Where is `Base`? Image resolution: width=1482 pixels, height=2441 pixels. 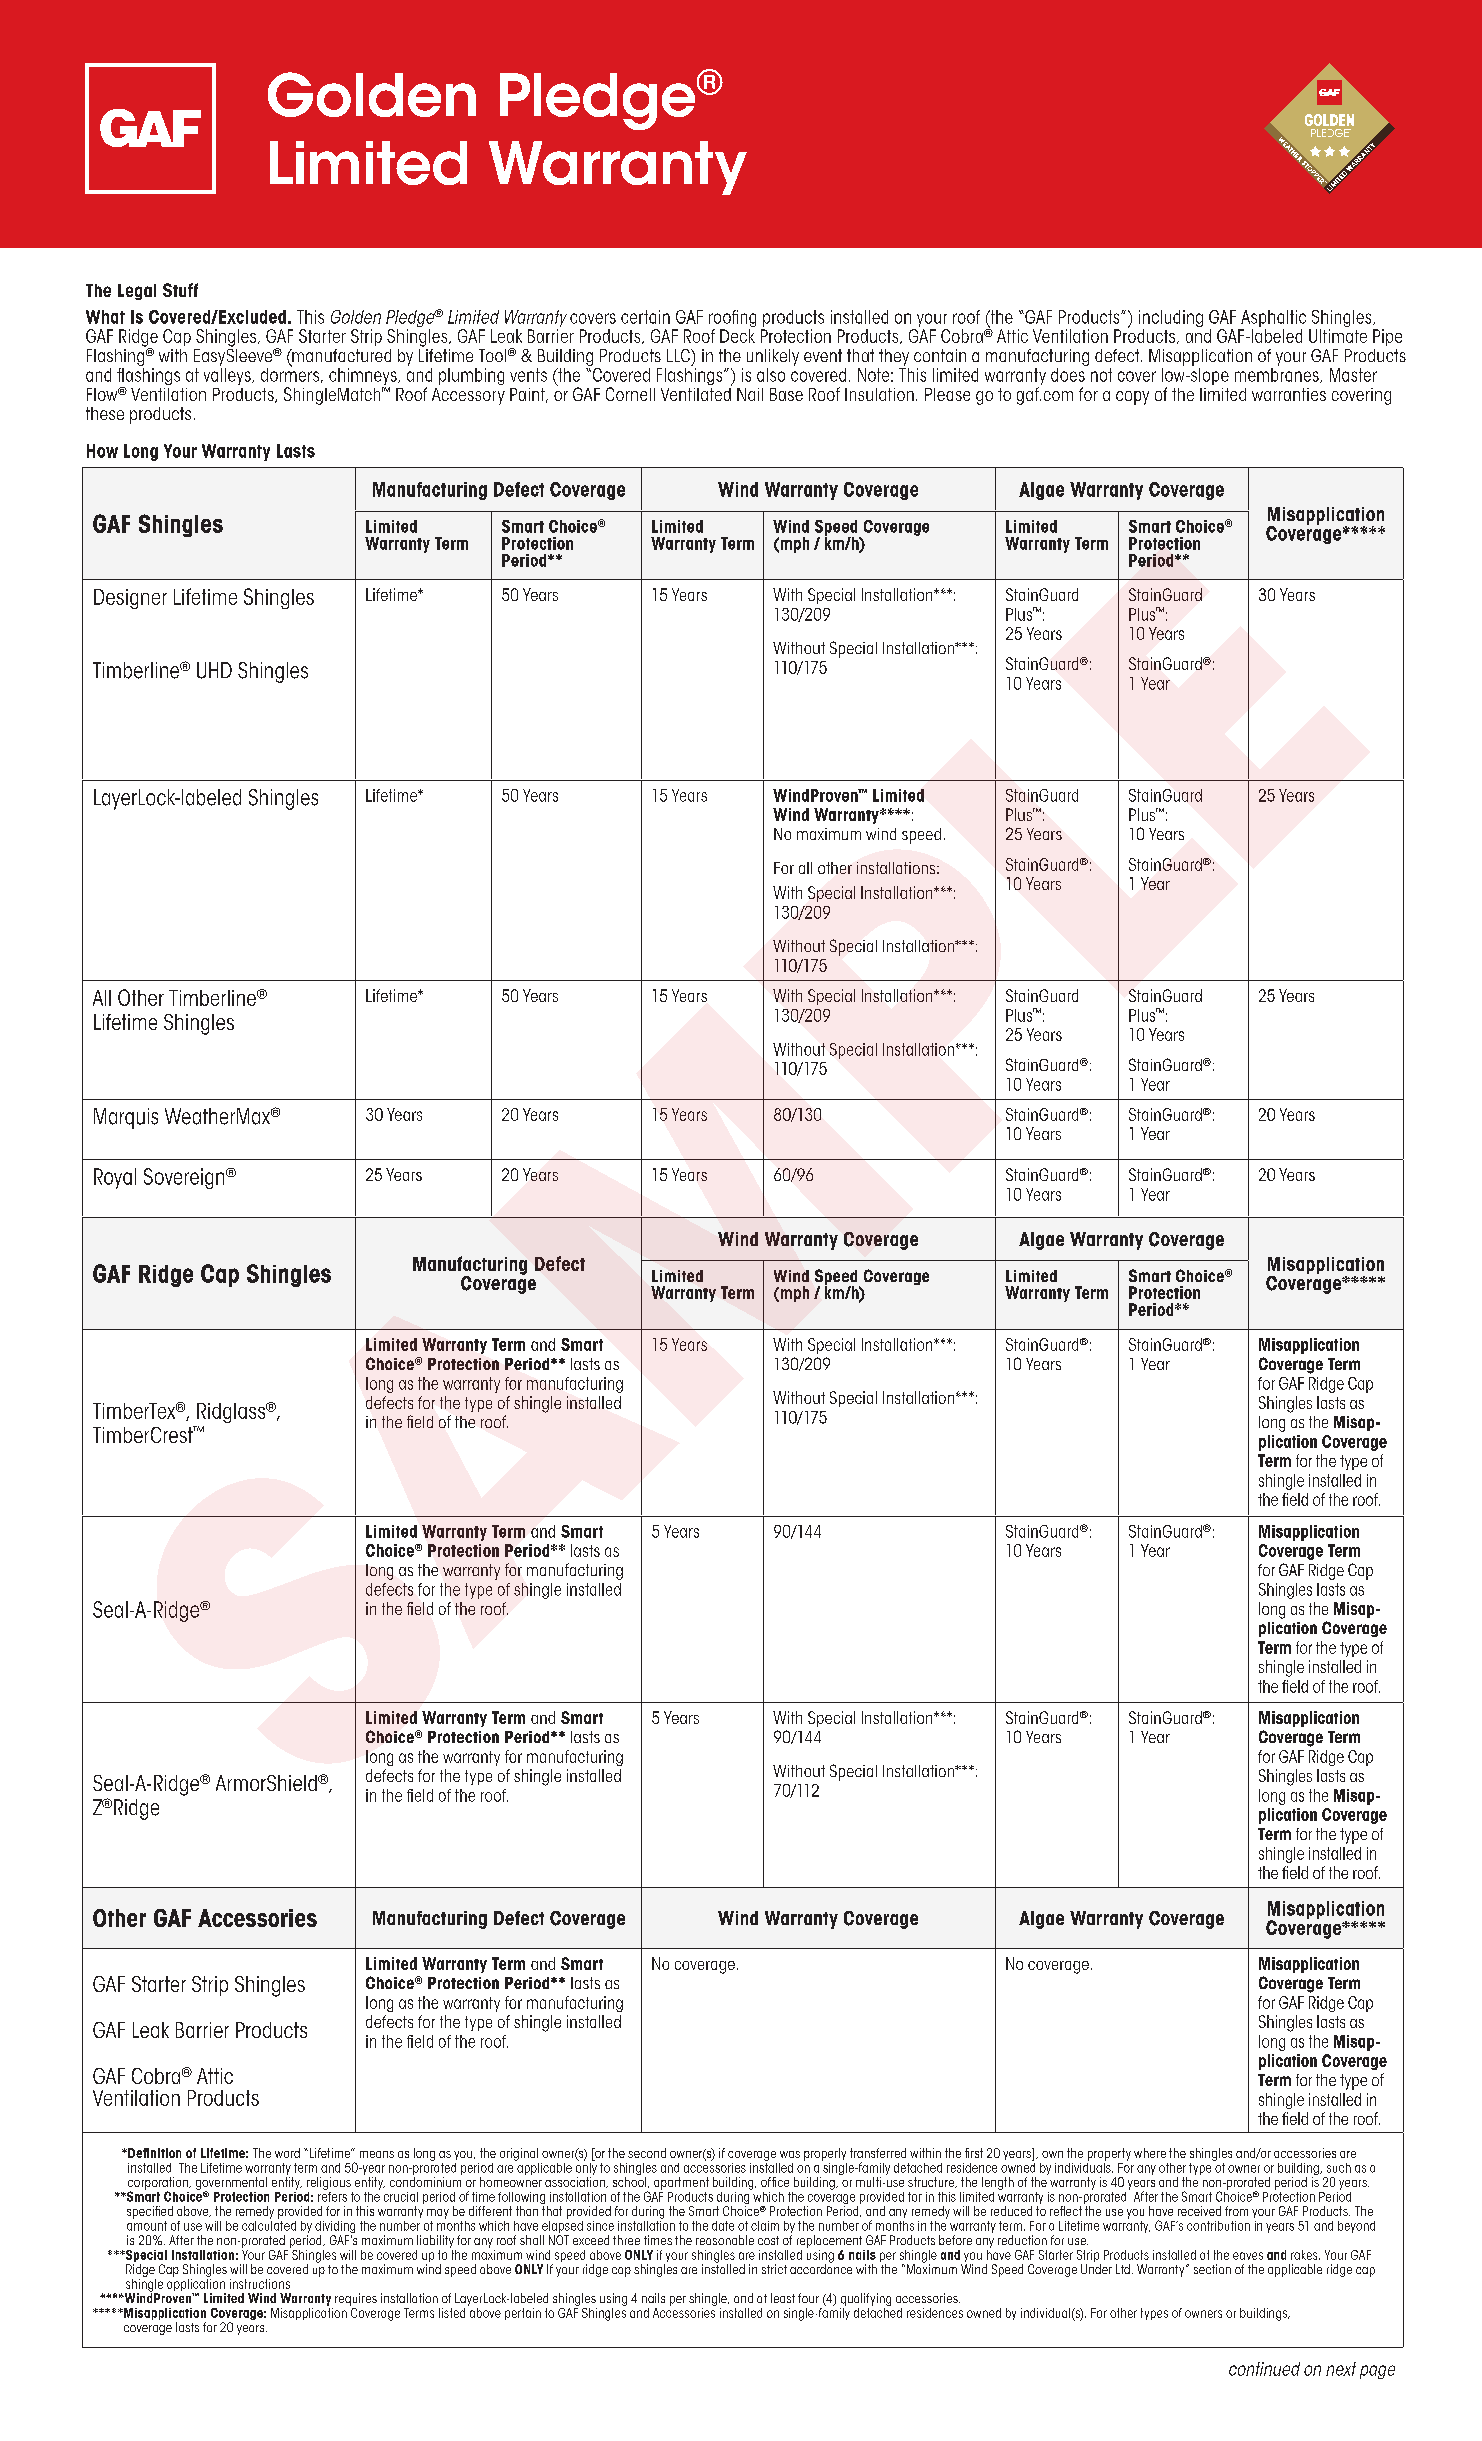 Base is located at coordinates (786, 394).
